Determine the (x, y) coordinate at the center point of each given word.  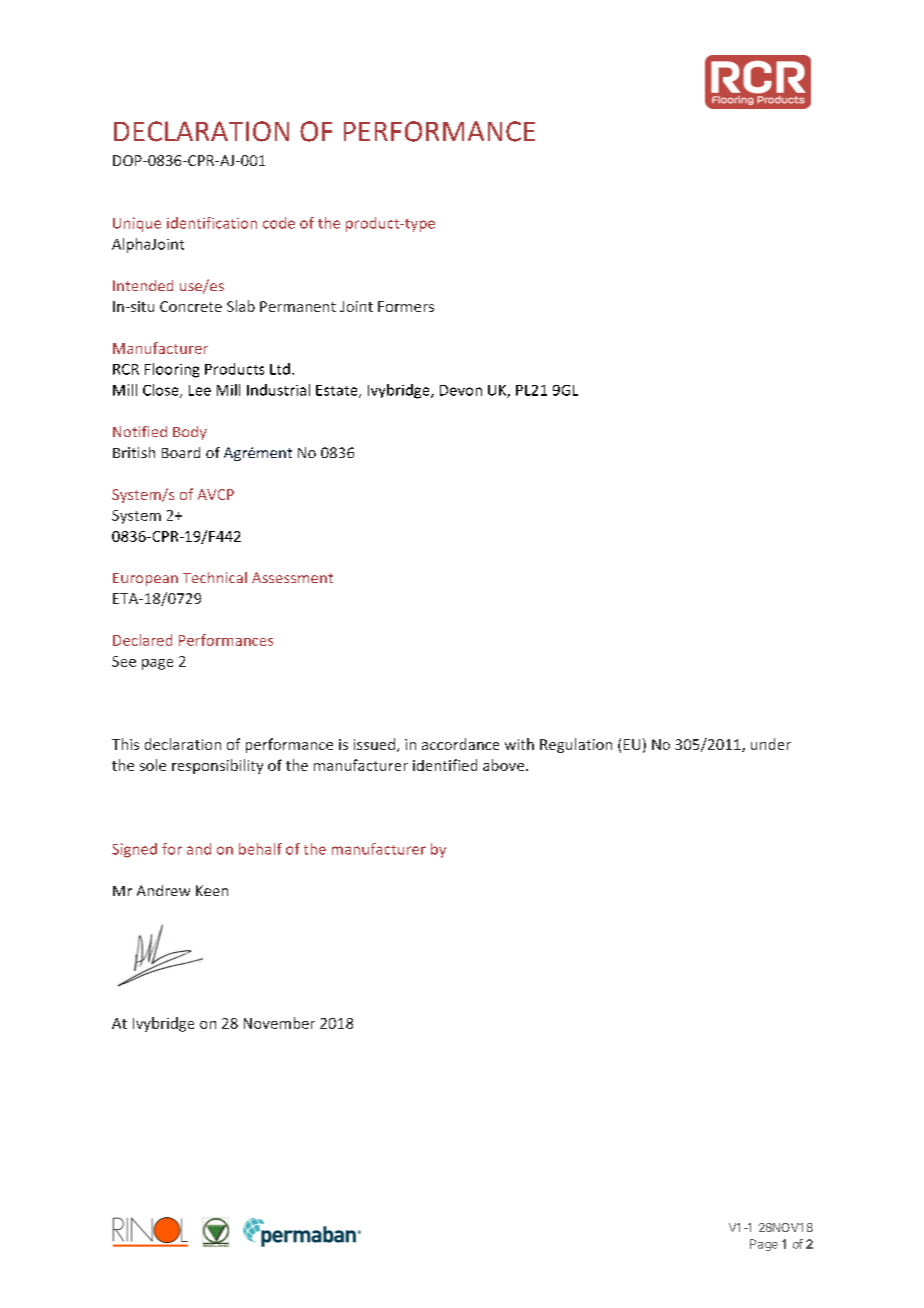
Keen (212, 890)
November (279, 1023)
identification (212, 223)
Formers (406, 306)
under (771, 744)
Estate (338, 391)
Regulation (576, 745)
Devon (461, 390)
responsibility (217, 766)
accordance (460, 744)
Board (181, 452)
